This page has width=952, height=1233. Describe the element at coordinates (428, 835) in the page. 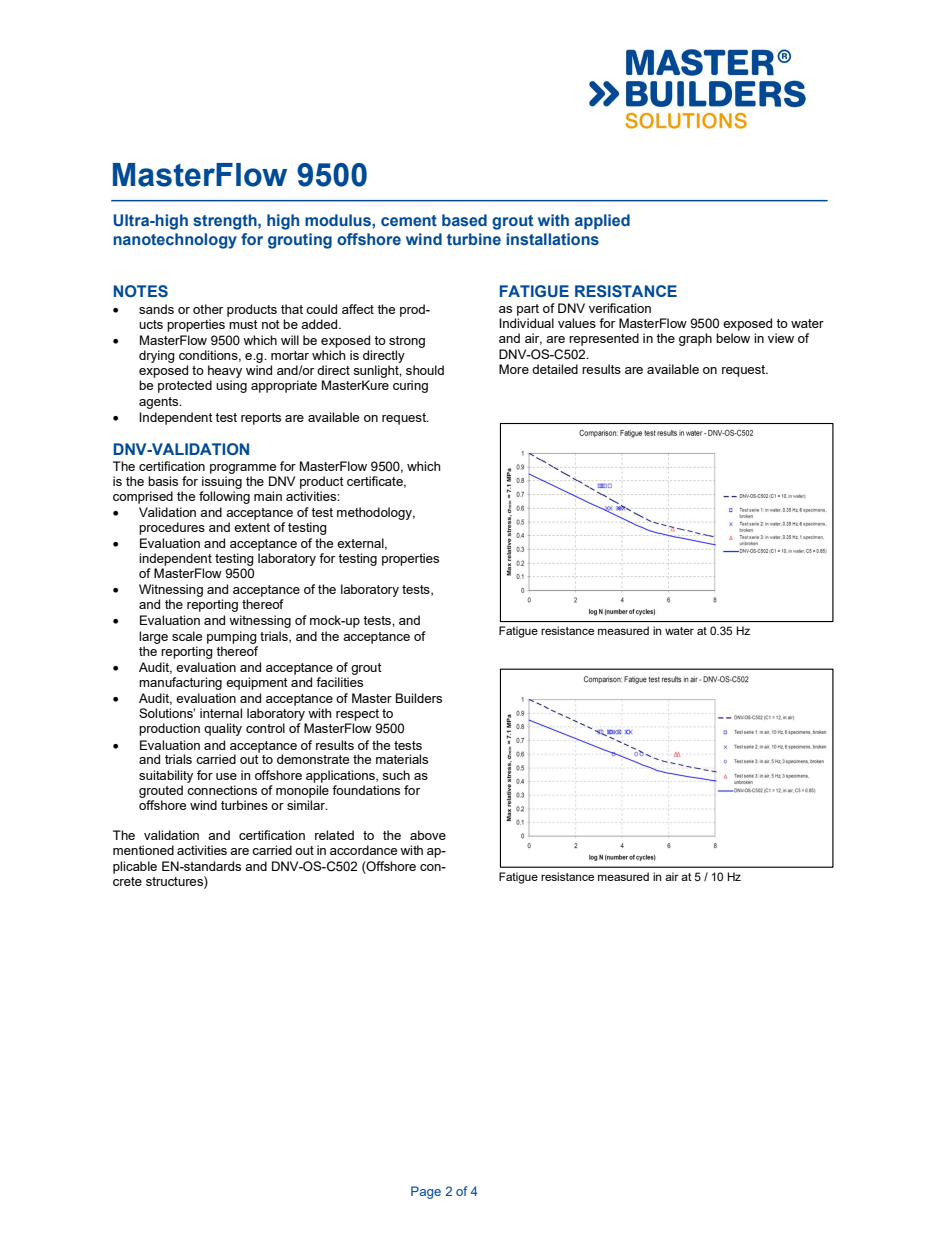

I see `above` at that location.
